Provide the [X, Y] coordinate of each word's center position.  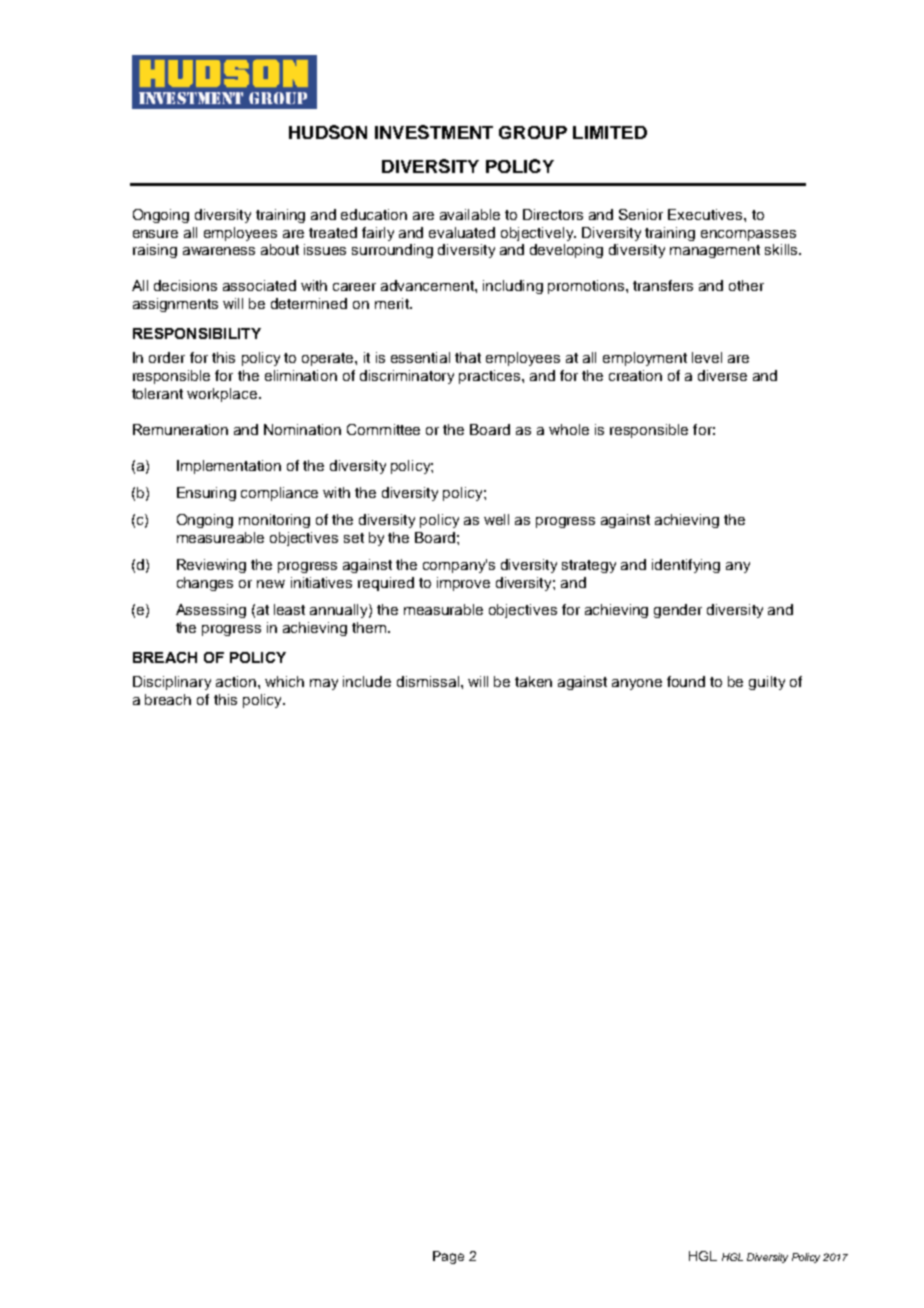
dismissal [429, 681]
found [686, 681]
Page [448, 1257]
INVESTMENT [434, 132]
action [236, 681]
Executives [706, 214]
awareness [219, 251]
